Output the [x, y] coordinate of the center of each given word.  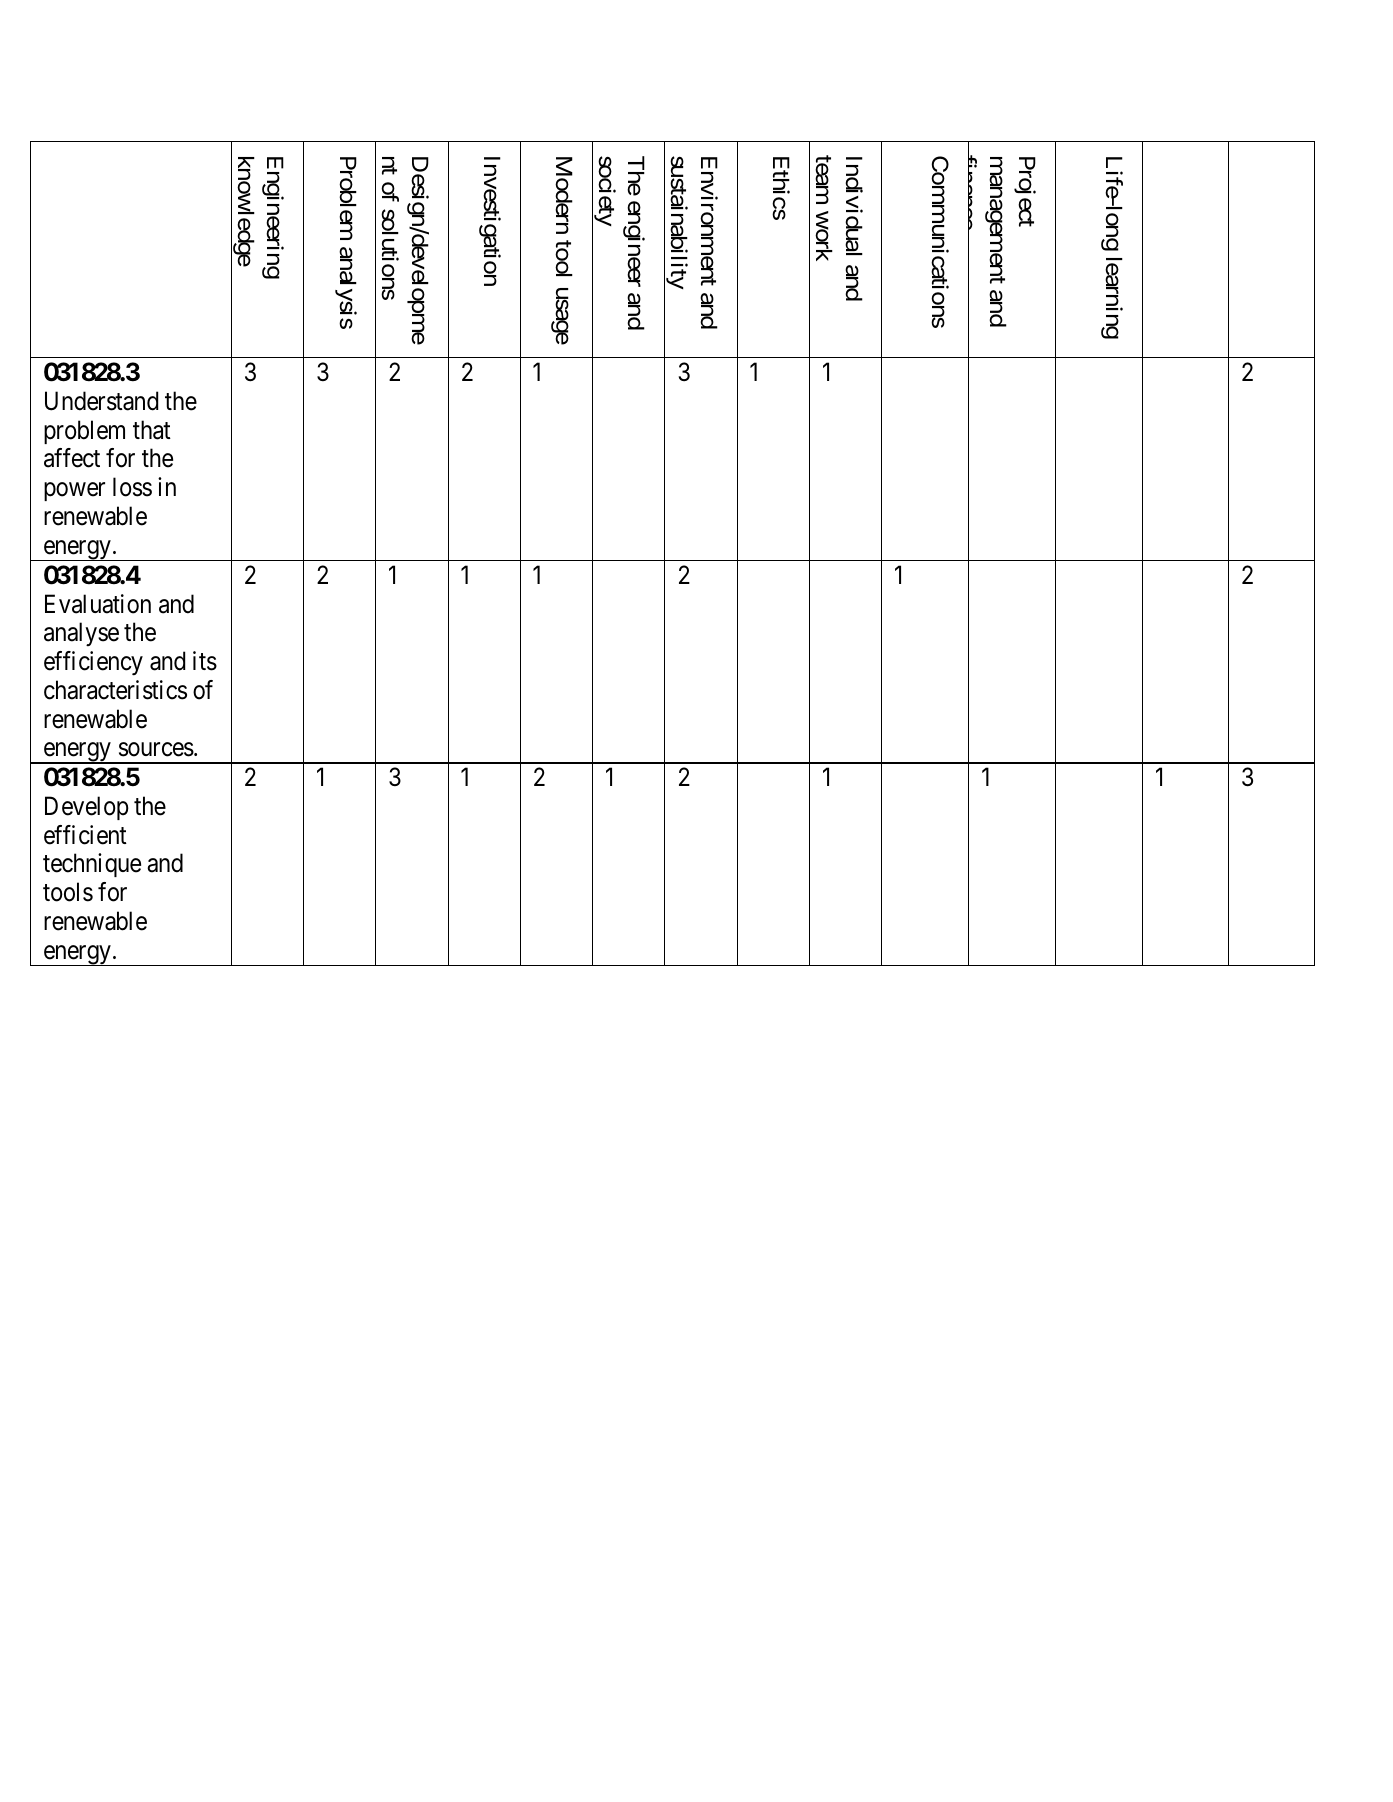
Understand [101, 401]
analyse [81, 634]
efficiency [93, 663]
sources [156, 750]
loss [132, 487]
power [74, 492]
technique [92, 865]
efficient [85, 835]
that [152, 430]
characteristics [115, 690]
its [205, 661]
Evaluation [98, 604]
